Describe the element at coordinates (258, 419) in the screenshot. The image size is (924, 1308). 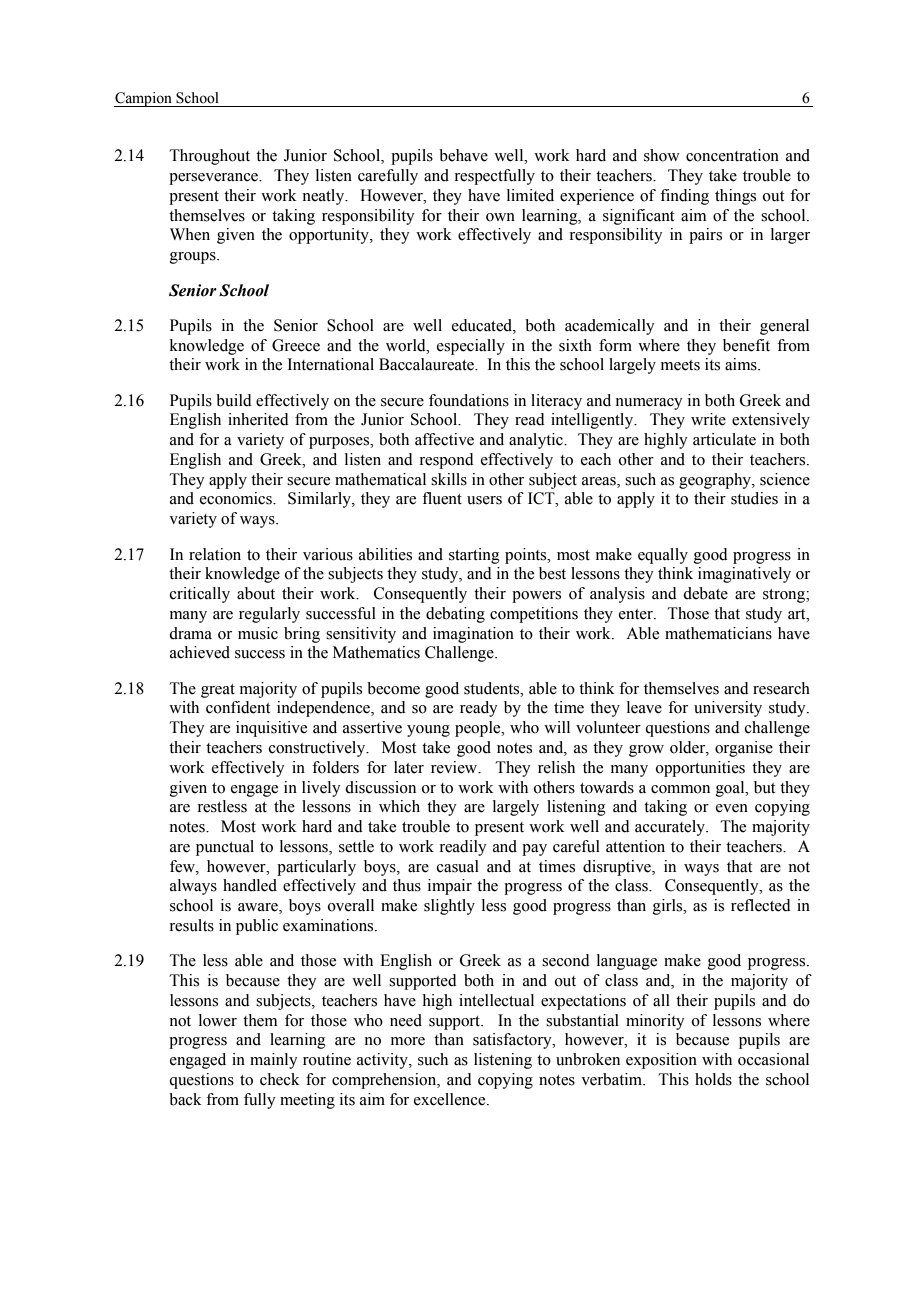
I see `inherited` at that location.
